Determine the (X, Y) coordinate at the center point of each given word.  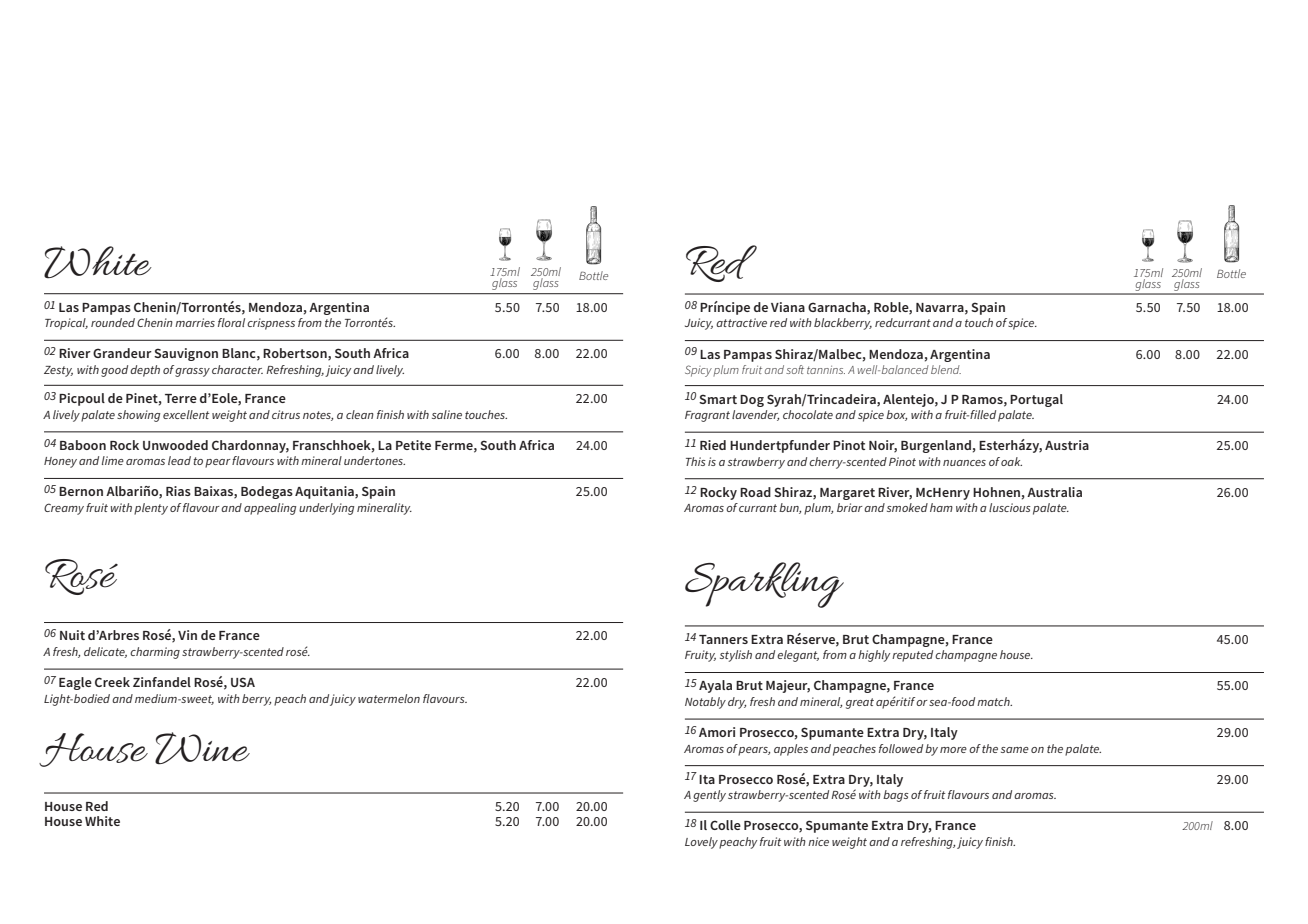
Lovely (701, 843)
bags (896, 796)
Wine (202, 748)
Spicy (698, 371)
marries (195, 322)
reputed (912, 656)
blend (946, 369)
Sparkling (764, 585)
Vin (187, 635)
